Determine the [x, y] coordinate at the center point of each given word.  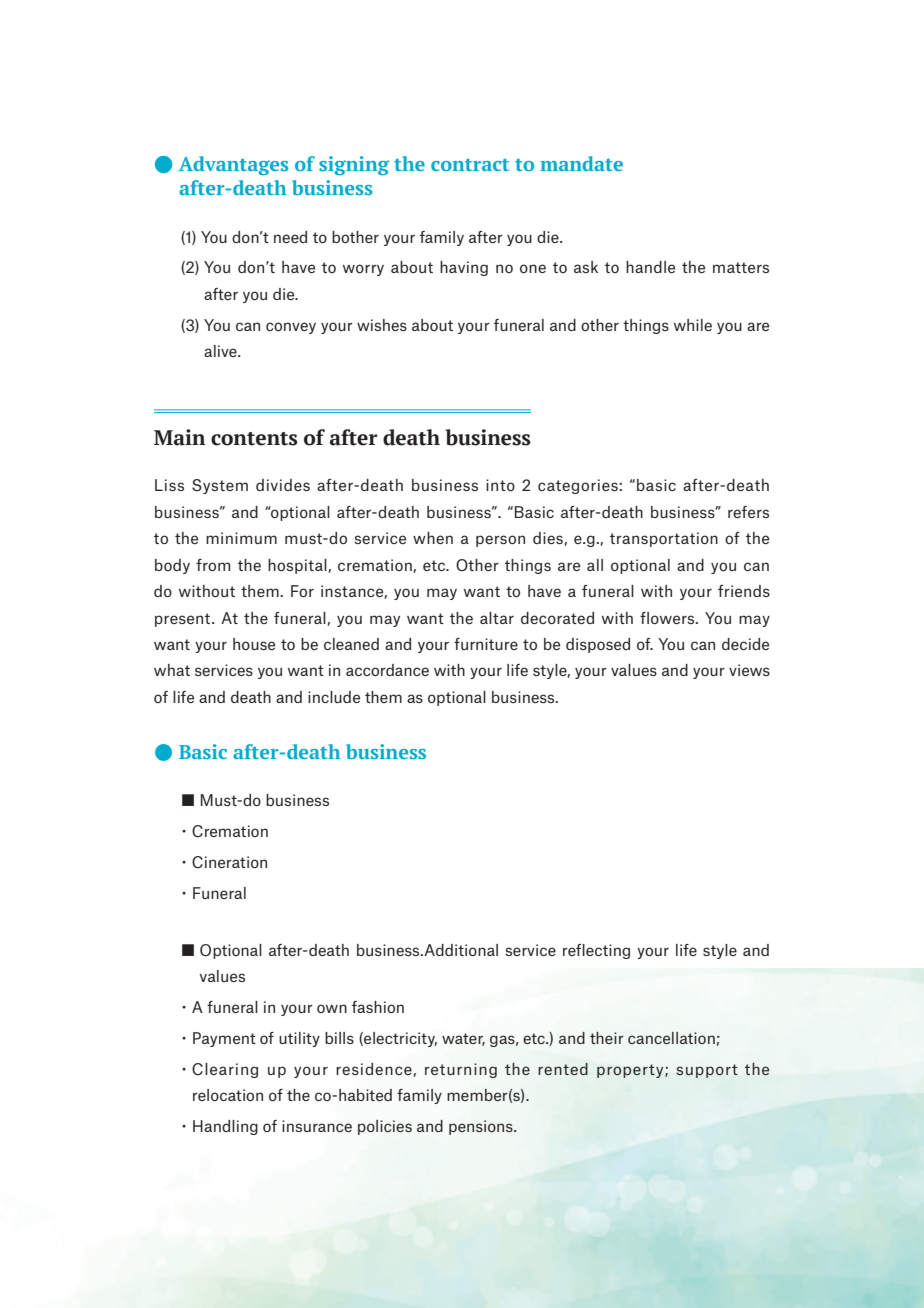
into [500, 485]
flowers [668, 618]
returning [461, 1070]
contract [470, 165]
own [332, 1008]
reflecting [596, 951]
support [707, 1071]
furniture [486, 644]
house [254, 644]
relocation [228, 1095]
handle [650, 267]
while [693, 325]
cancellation [671, 1038]
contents [254, 439]
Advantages [234, 165]
